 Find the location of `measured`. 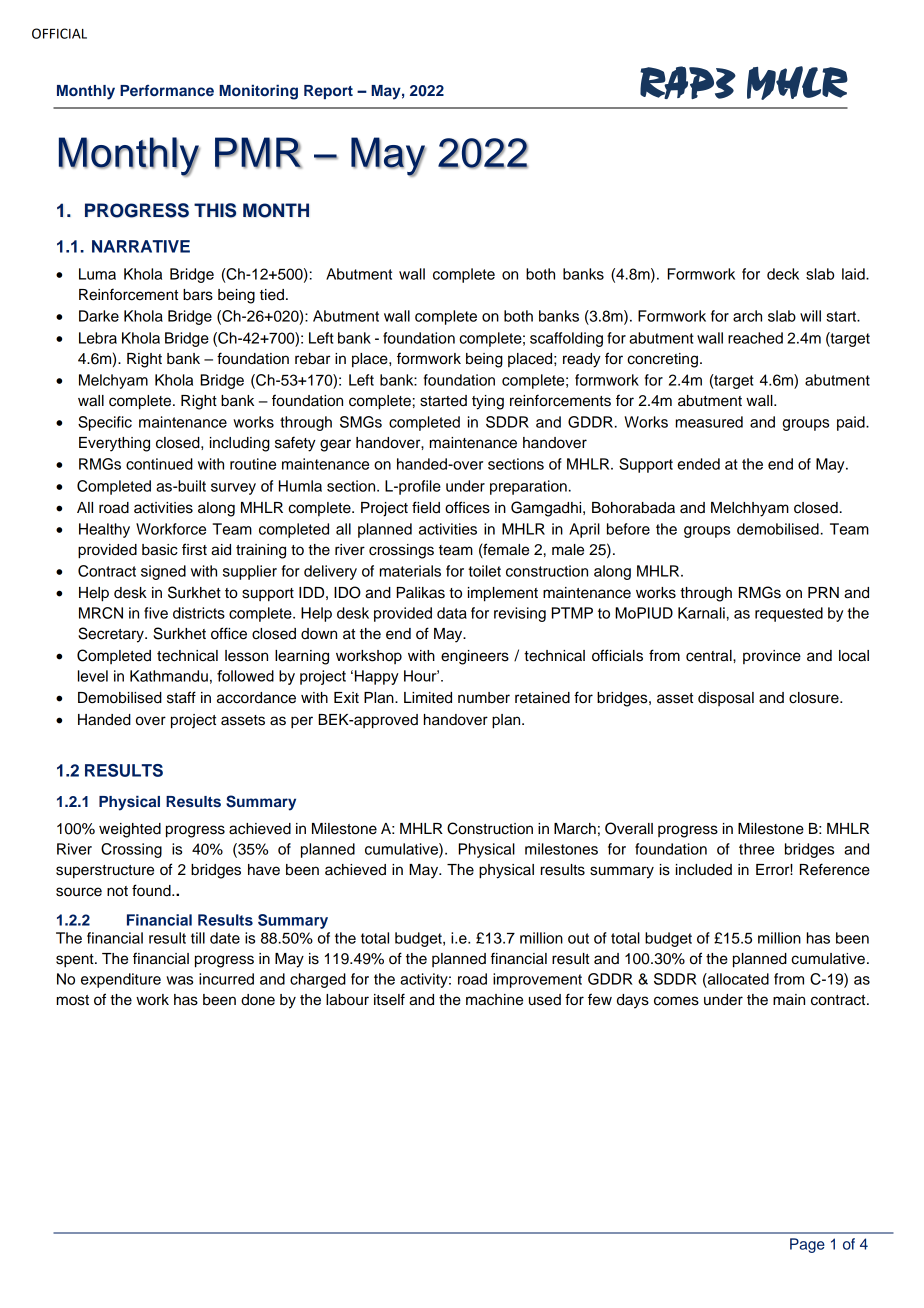

measured is located at coordinates (709, 422).
